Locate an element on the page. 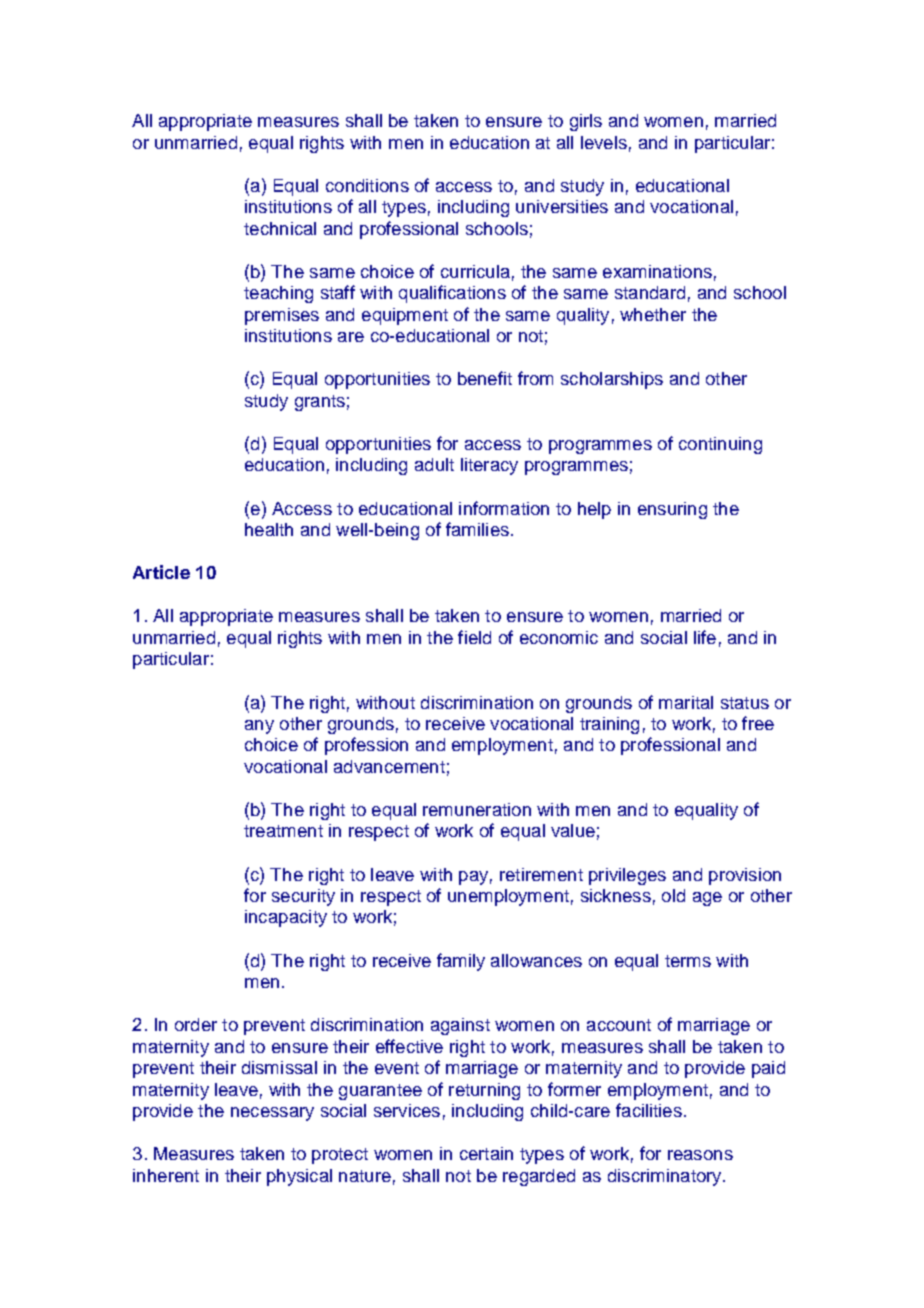 This image has height=1308, width=924. premises is located at coordinates (282, 316).
